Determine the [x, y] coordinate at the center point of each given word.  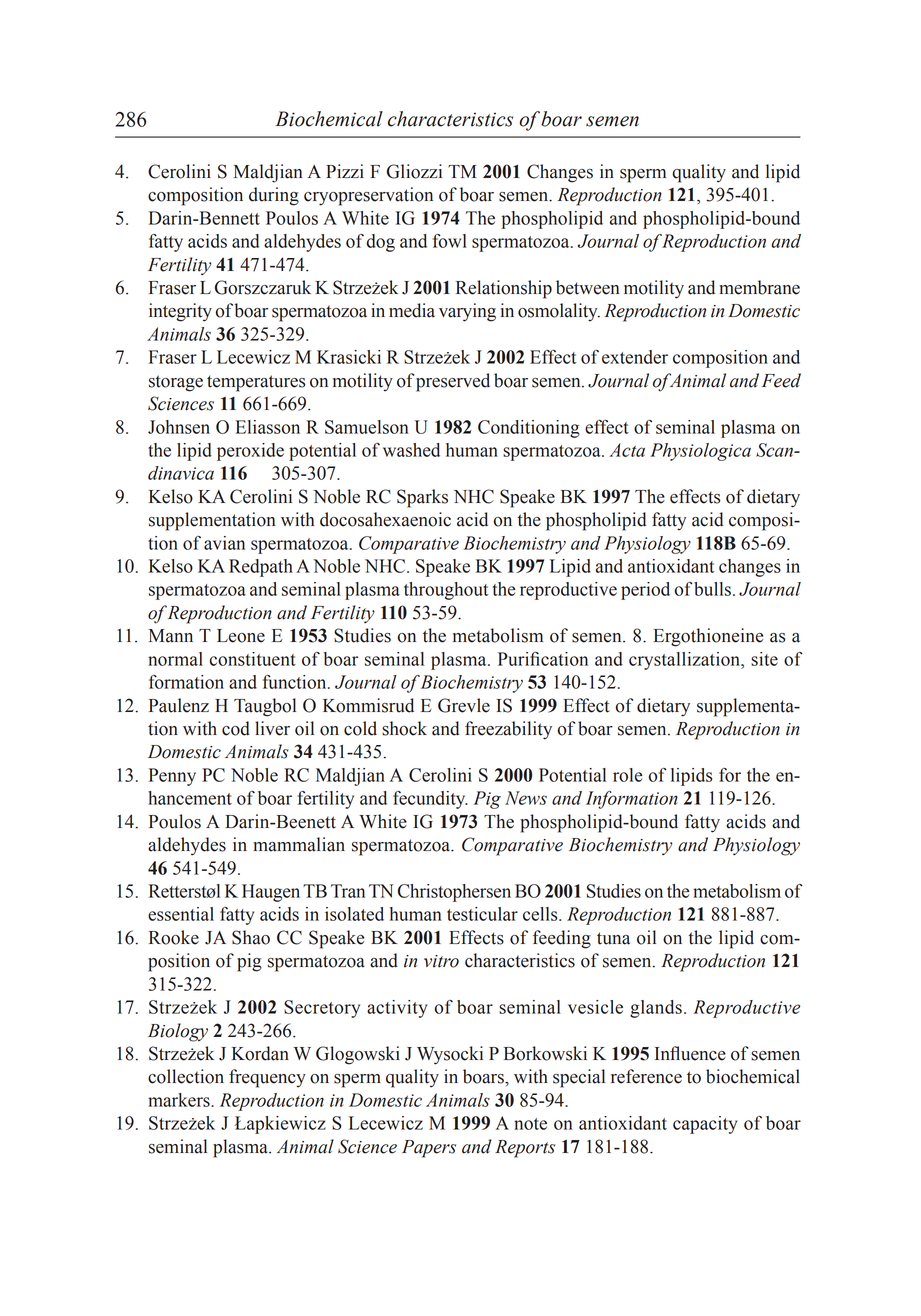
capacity [705, 1125]
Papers [429, 1149]
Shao [251, 937]
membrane [759, 287]
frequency [267, 1078]
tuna [613, 938]
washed [411, 450]
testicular [482, 914]
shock [404, 728]
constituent [253, 659]
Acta [627, 450]
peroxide [250, 452]
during [274, 196]
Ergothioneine [708, 637]
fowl [450, 241]
